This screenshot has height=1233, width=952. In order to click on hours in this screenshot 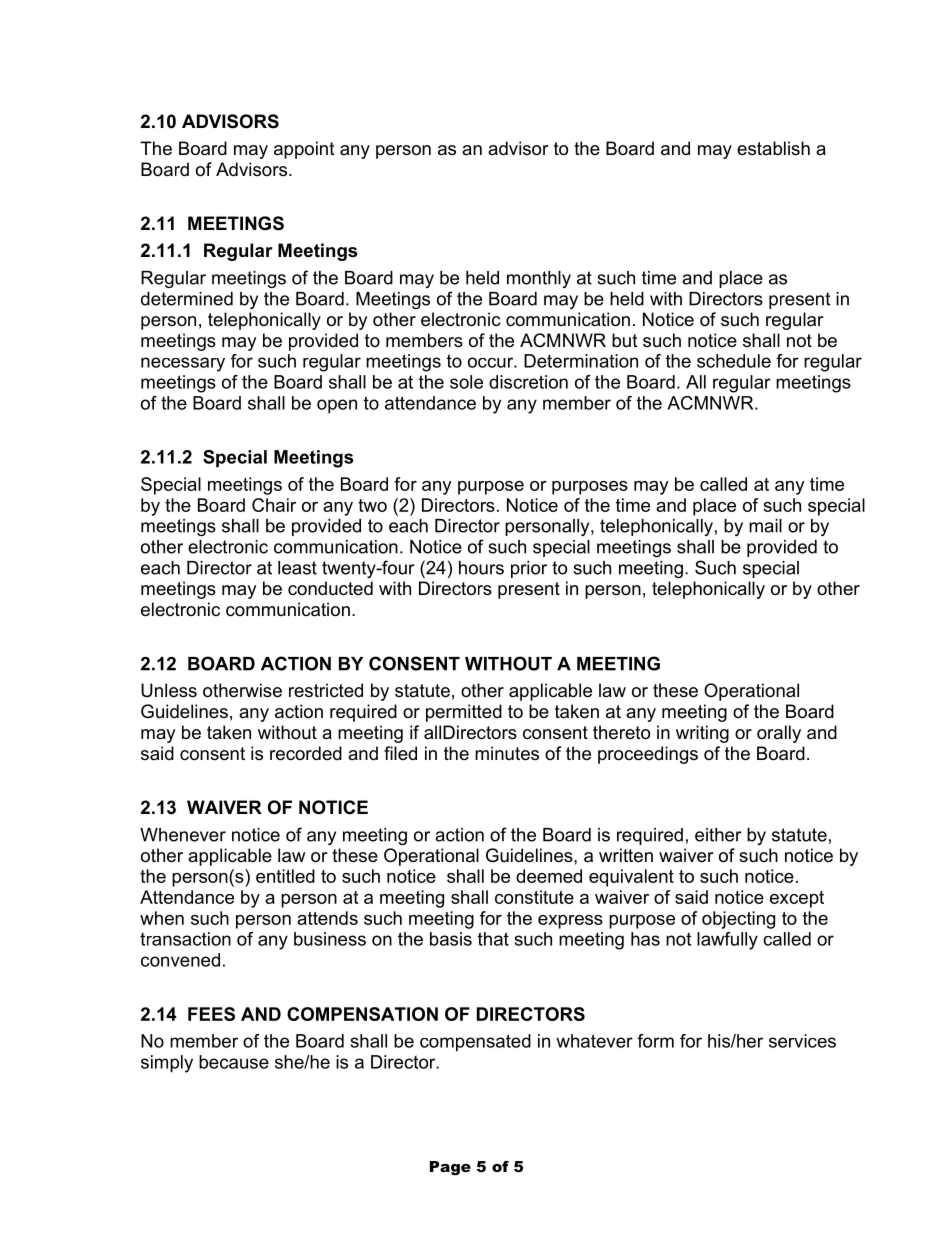, I will do `click(481, 568)`.
